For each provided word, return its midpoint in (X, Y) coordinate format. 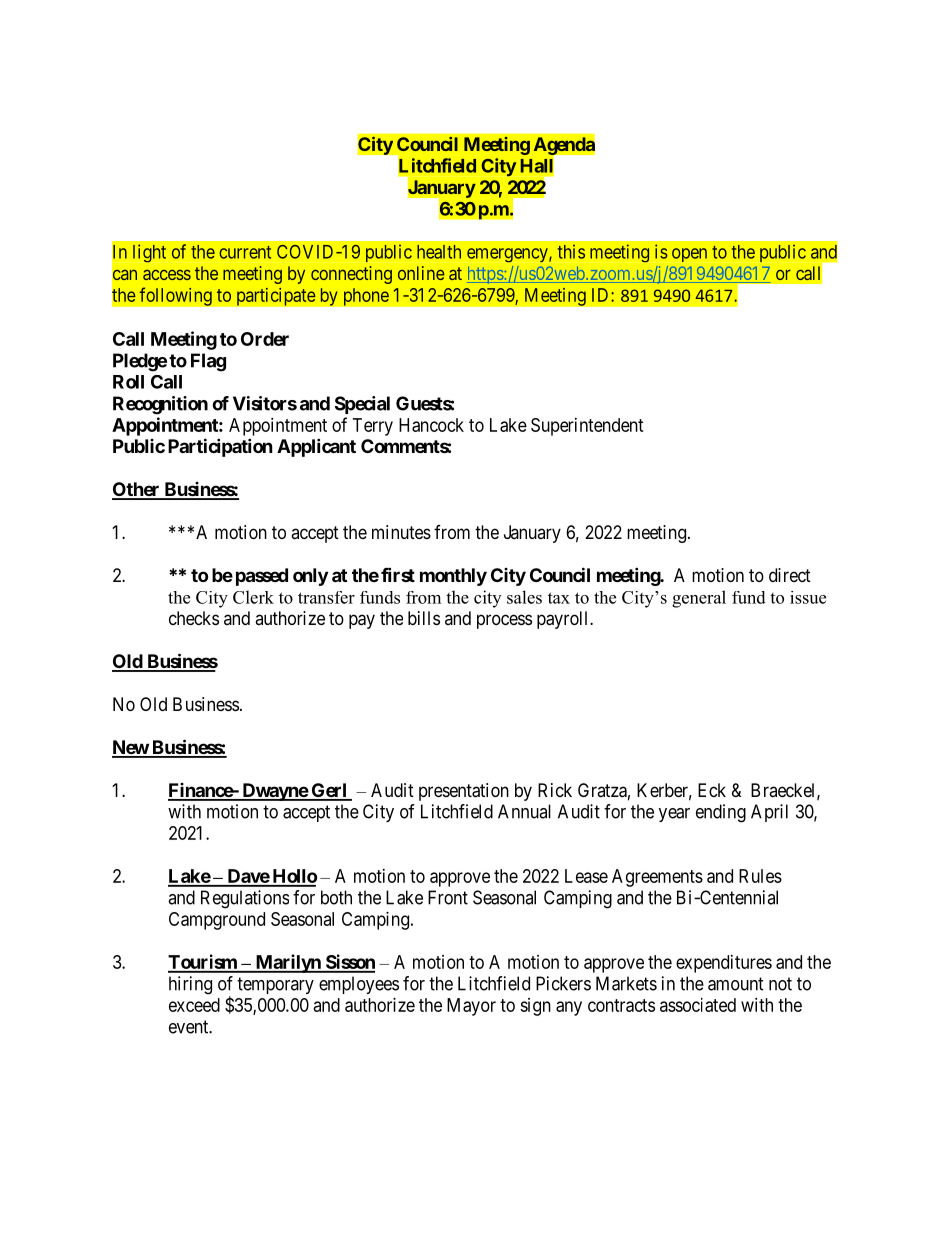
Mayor (471, 1007)
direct (790, 575)
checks (194, 618)
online (421, 273)
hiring (190, 985)
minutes (401, 532)
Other (137, 490)
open (689, 255)
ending (721, 813)
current (245, 252)
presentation (464, 792)
